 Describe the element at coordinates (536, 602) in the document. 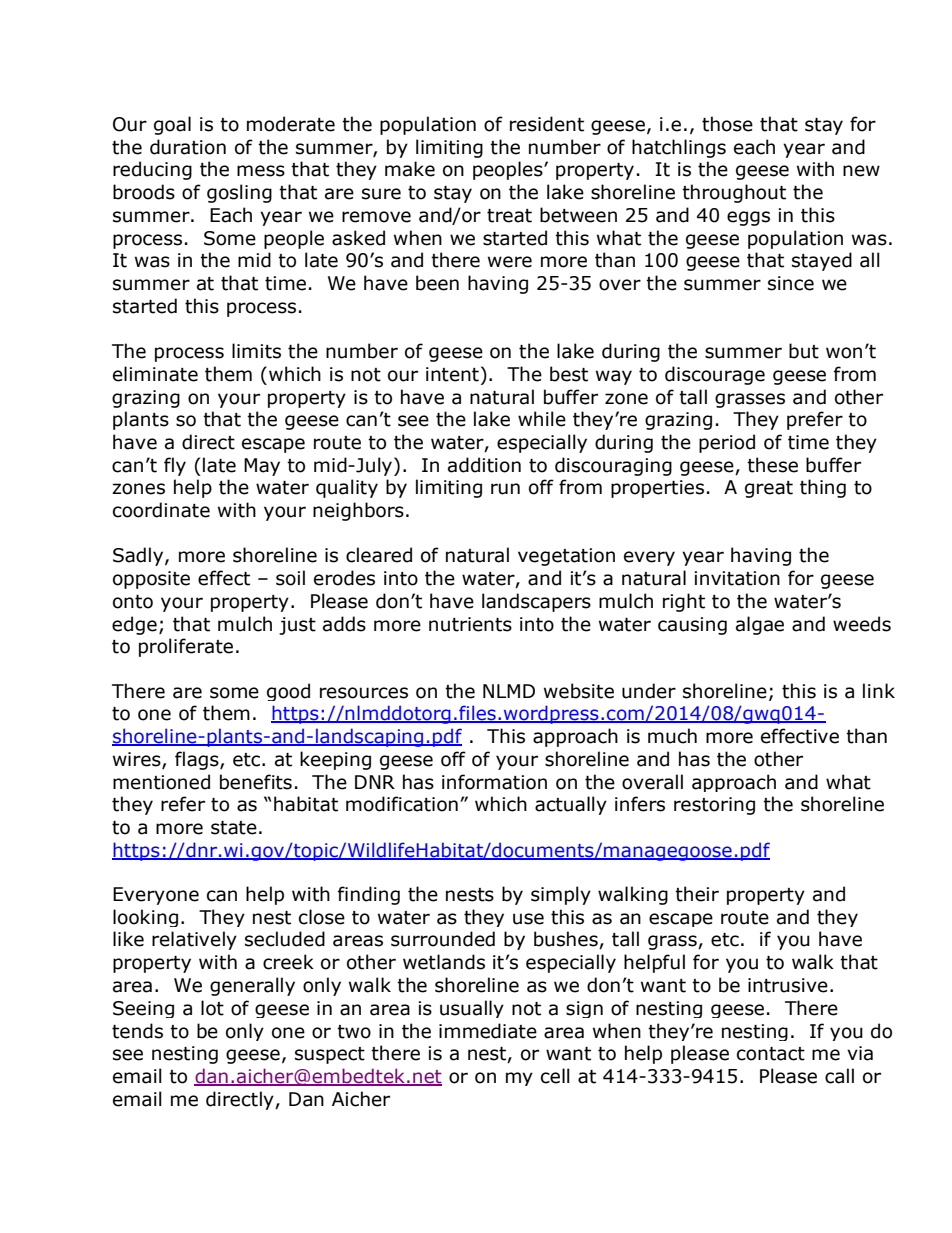

I see `landscapers` at that location.
